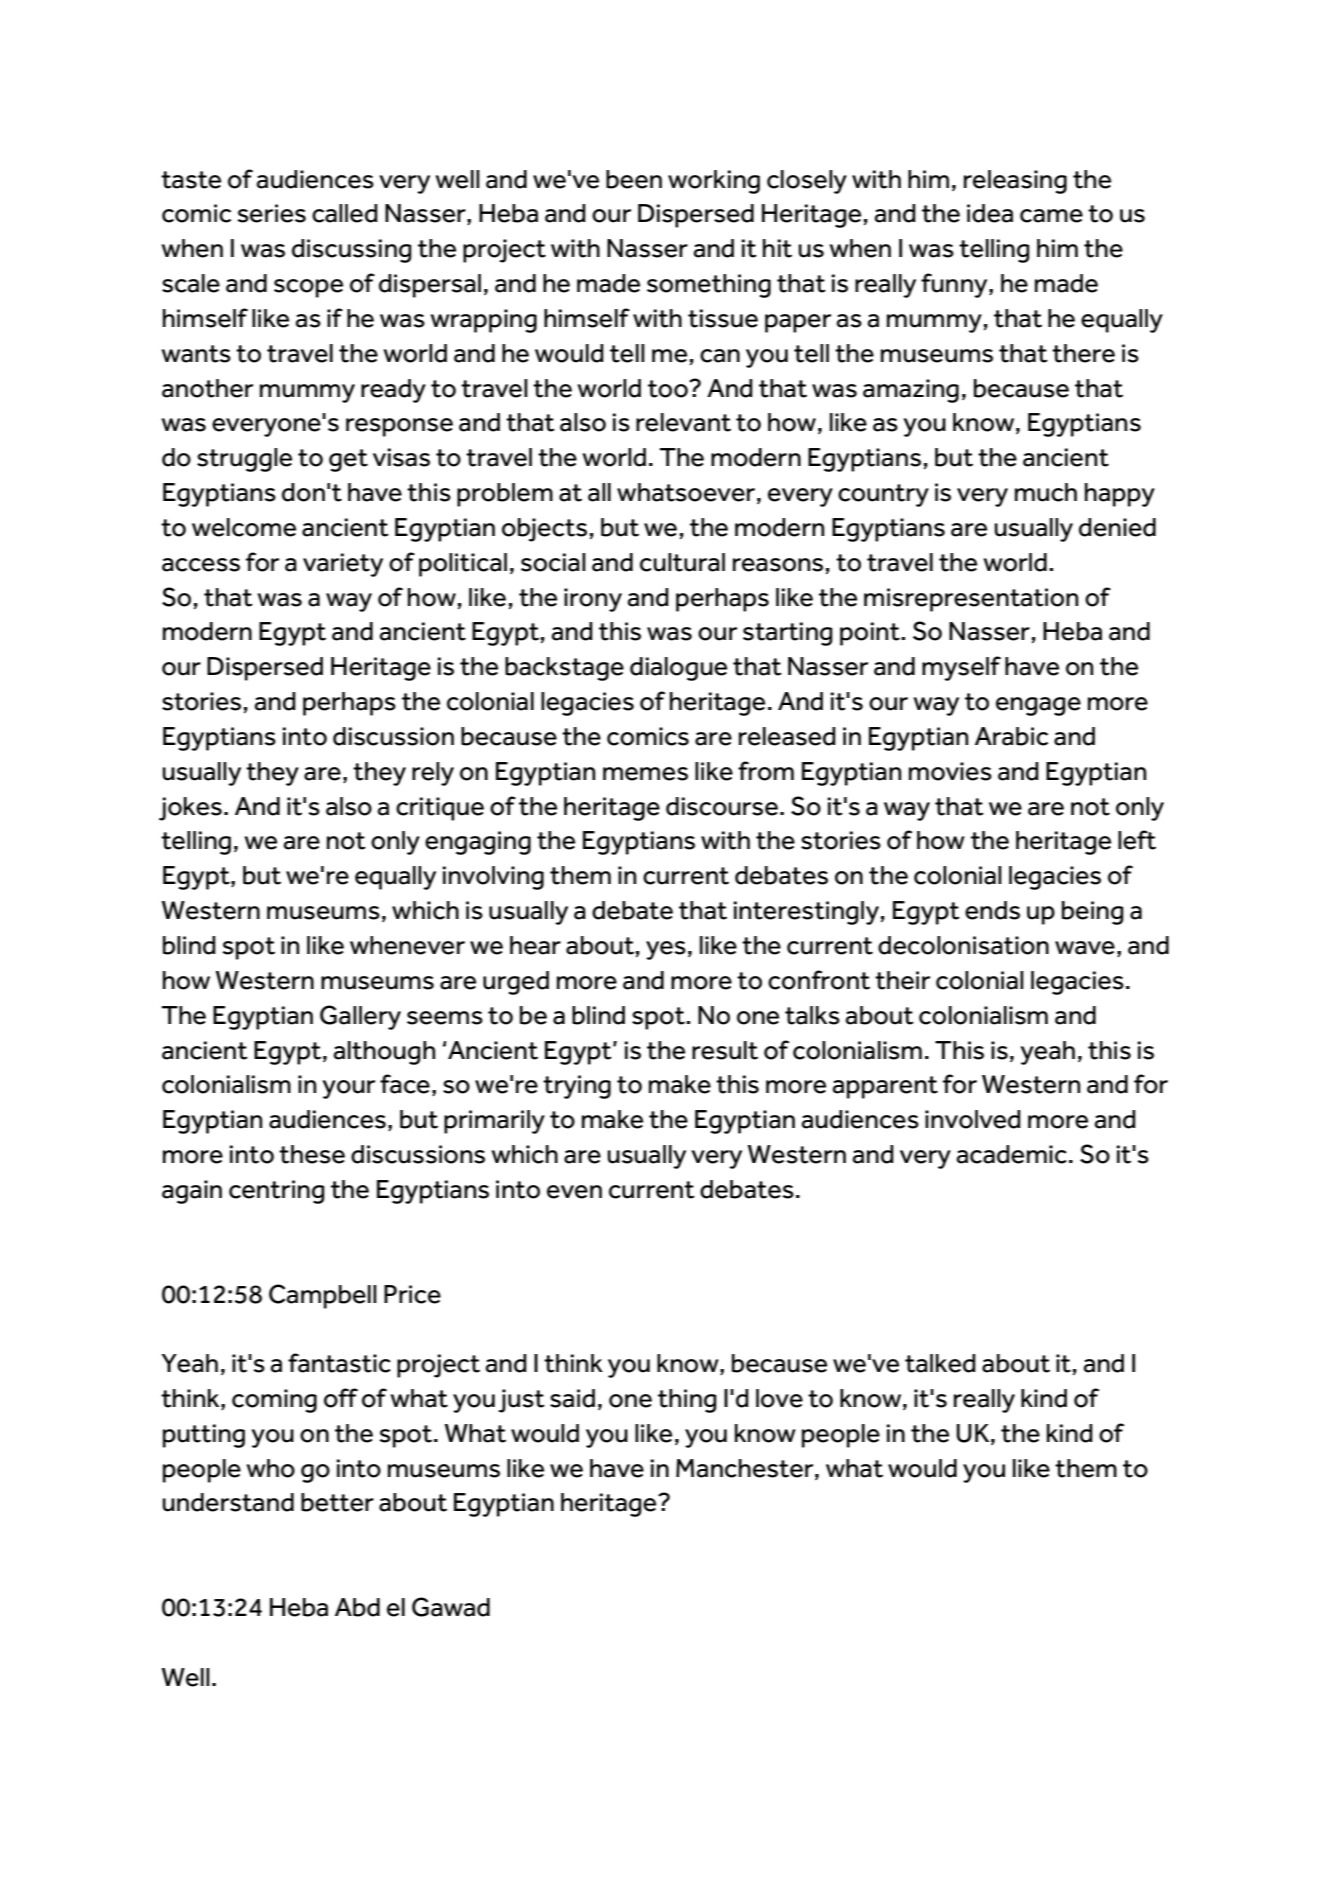  Describe the element at coordinates (357, 1607) in the screenshot. I see `Abd` at that location.
